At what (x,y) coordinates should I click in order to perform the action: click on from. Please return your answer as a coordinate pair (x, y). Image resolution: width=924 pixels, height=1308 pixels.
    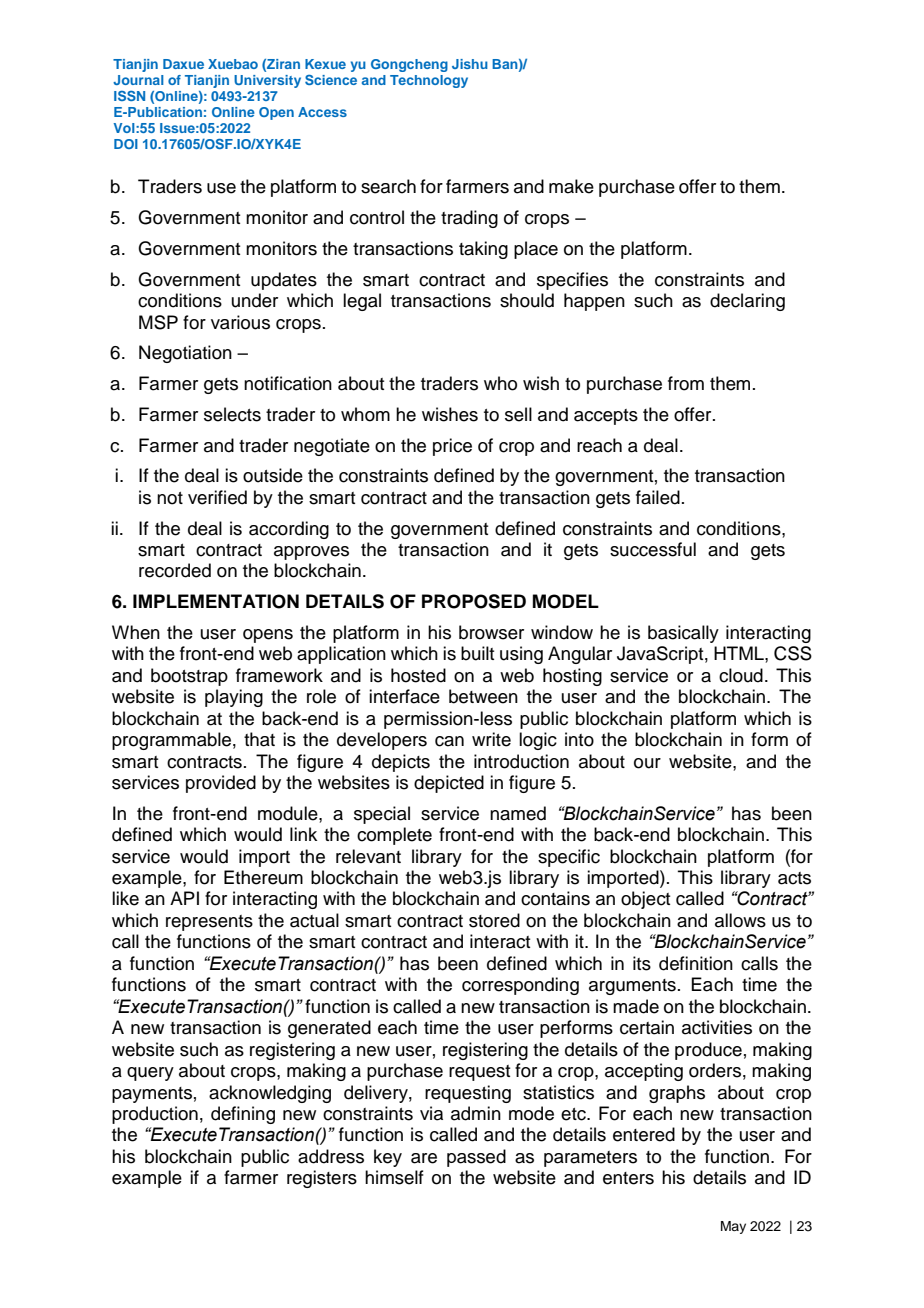
    Looking at the image, I should click on (686, 383).
